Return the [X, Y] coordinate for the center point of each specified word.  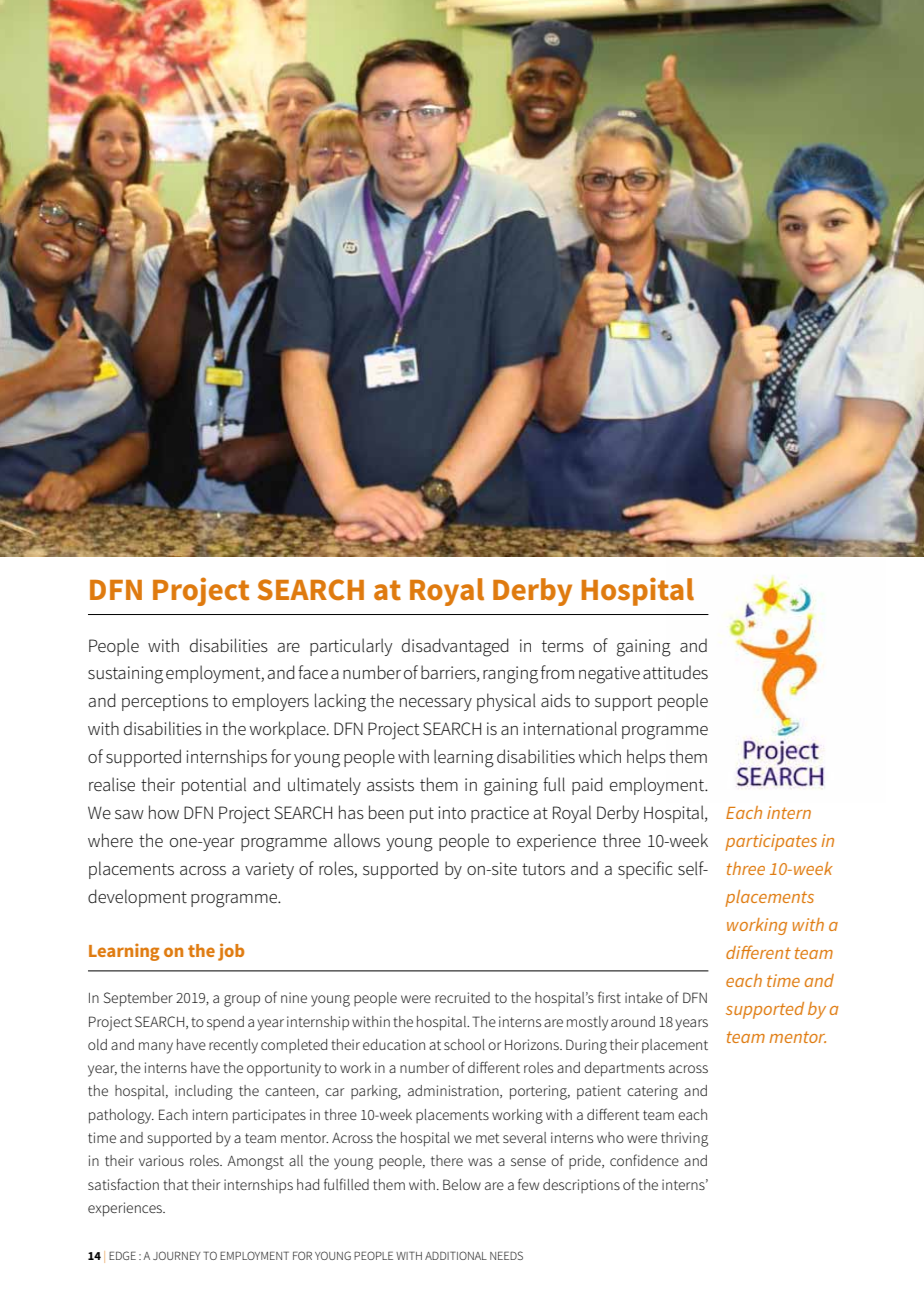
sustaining [125, 675]
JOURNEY [177, 1255]
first [609, 997]
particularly [351, 647]
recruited [462, 997]
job [231, 952]
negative [609, 675]
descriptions [581, 1186]
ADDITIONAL [456, 1255]
